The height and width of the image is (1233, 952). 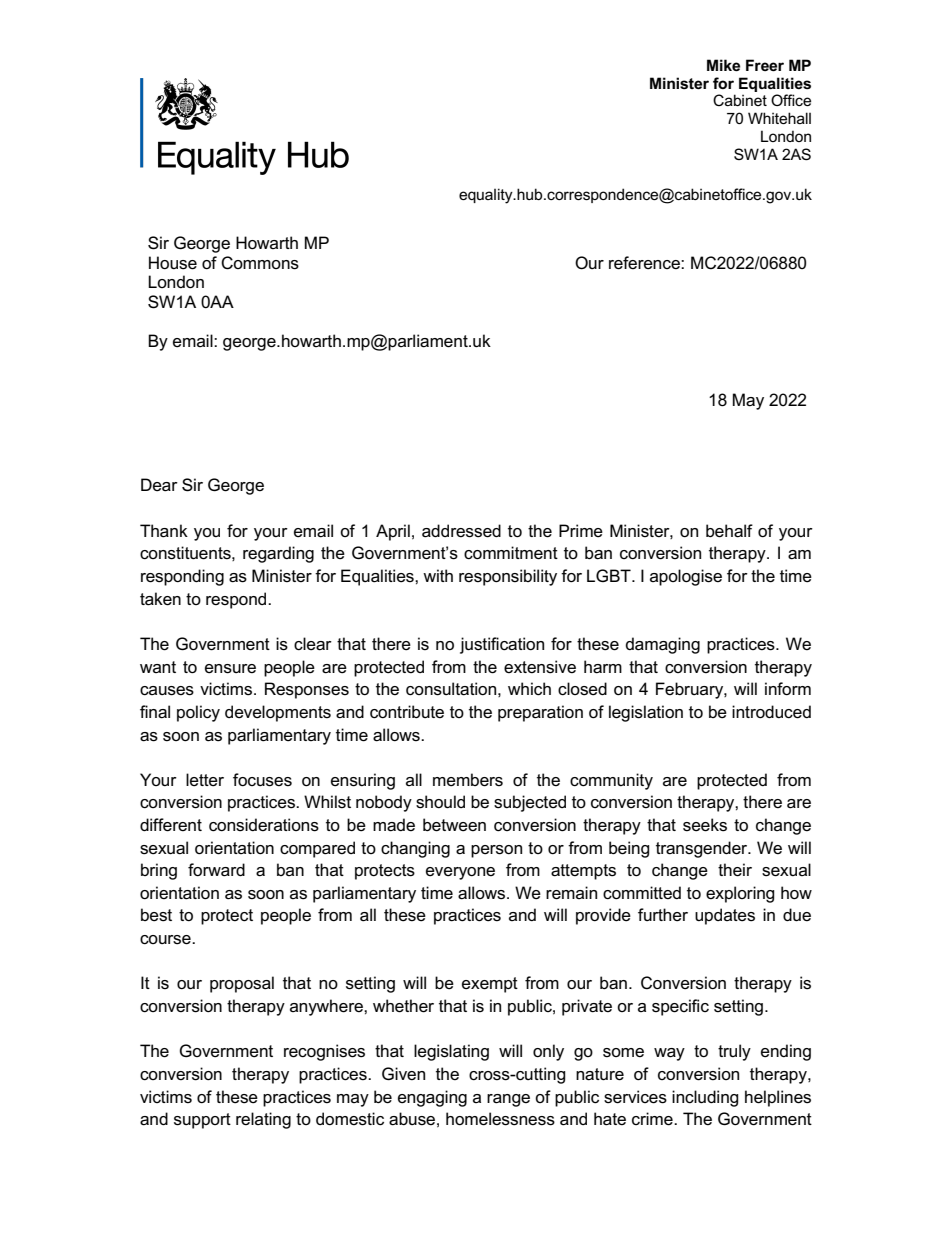 I want to click on Mike, so click(x=723, y=65).
